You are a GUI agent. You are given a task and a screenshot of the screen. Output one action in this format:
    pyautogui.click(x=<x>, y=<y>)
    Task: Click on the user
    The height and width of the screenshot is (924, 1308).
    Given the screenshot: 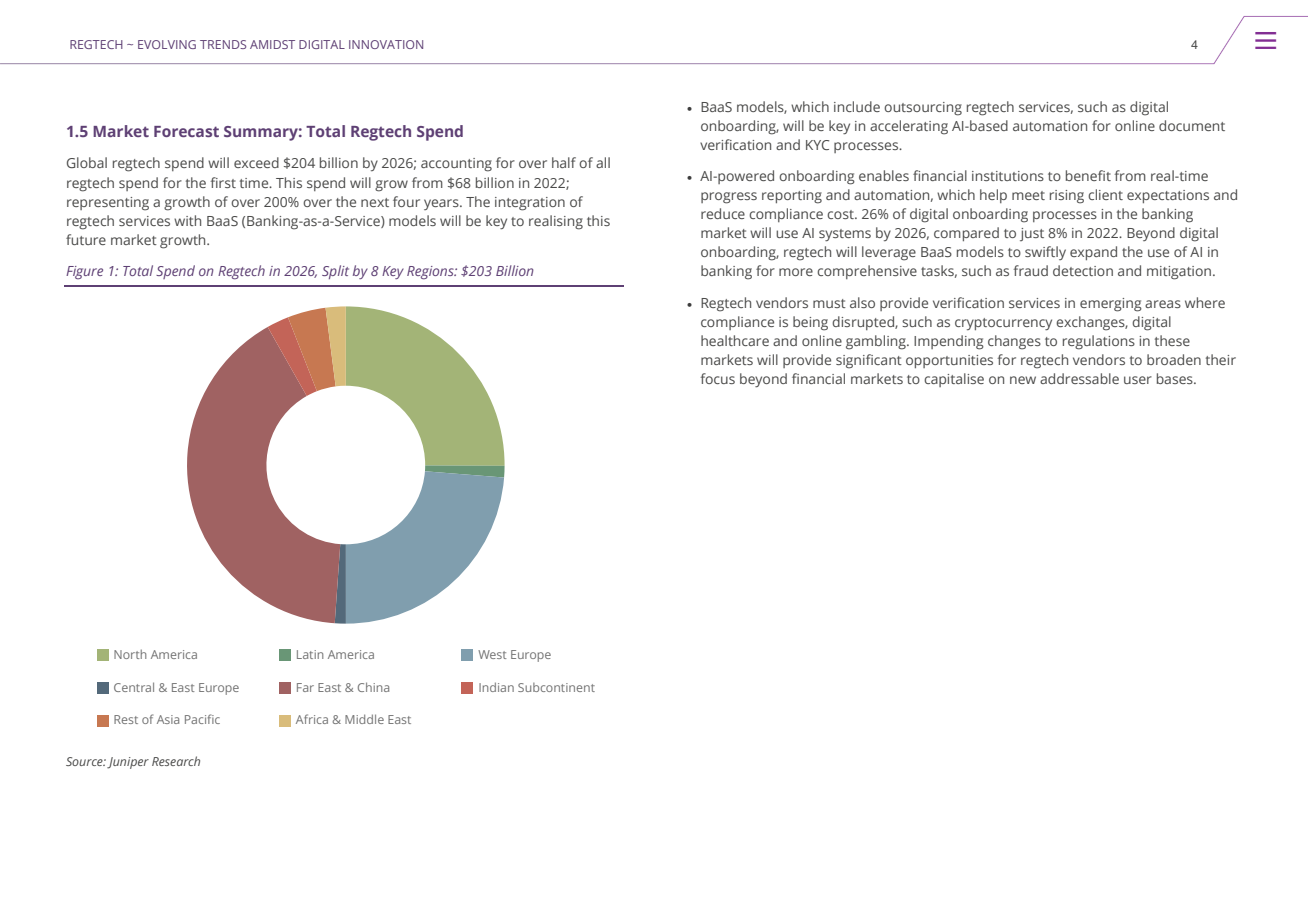 What is the action you would take?
    pyautogui.click(x=1138, y=380)
